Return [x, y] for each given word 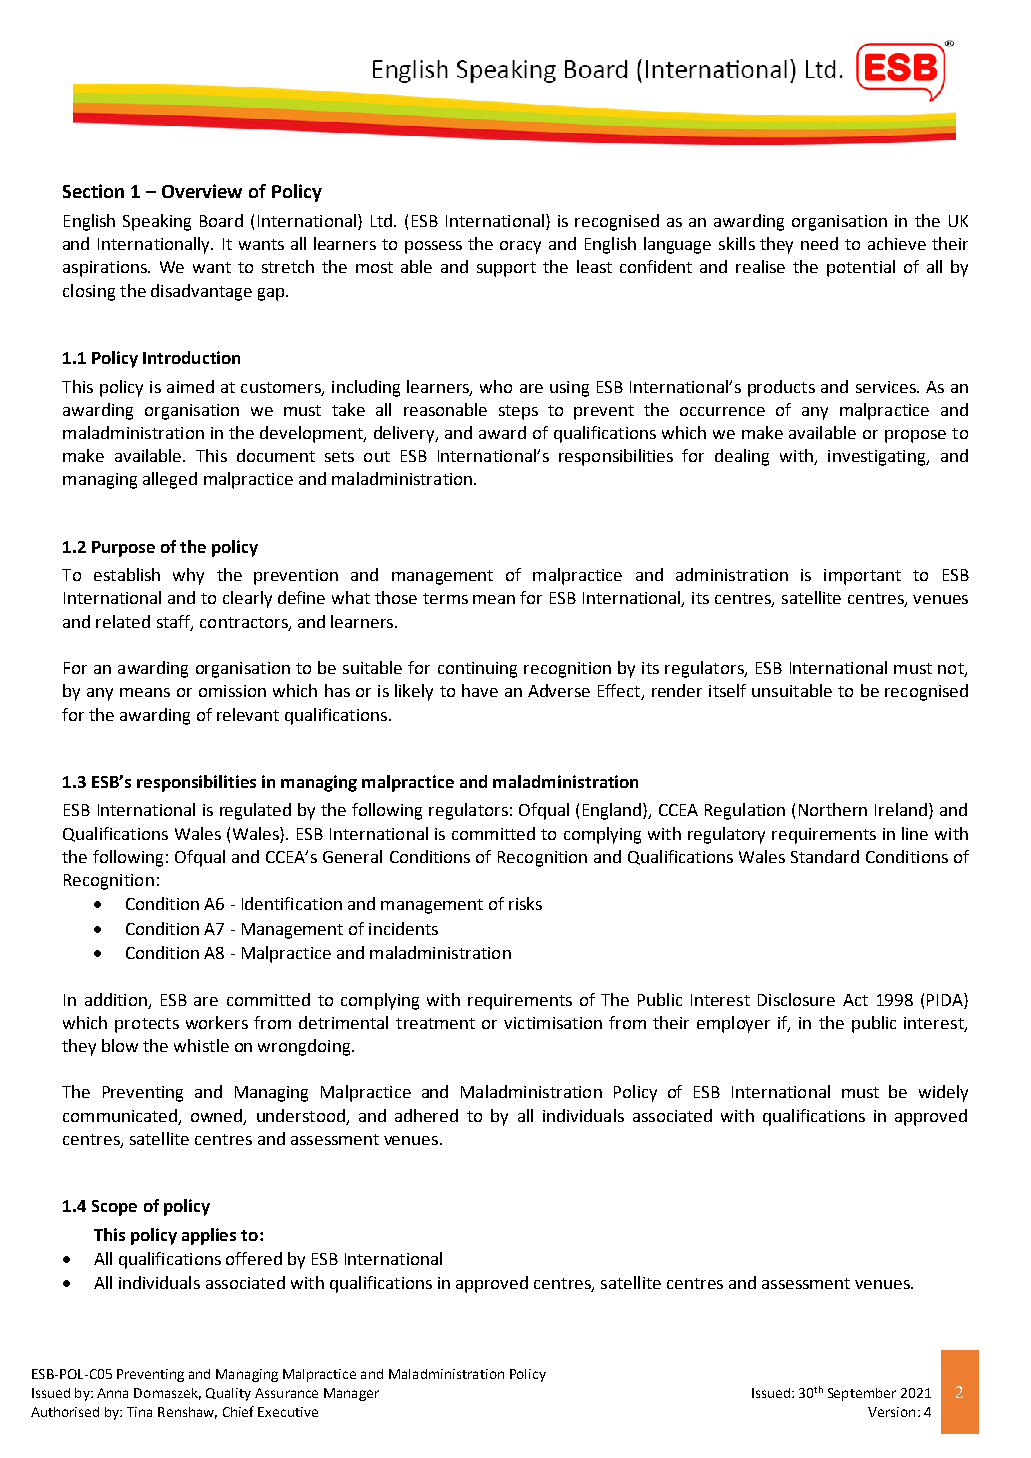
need [819, 243]
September [862, 1394]
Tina [139, 1412]
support [506, 269]
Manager [351, 1394]
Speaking [157, 222]
